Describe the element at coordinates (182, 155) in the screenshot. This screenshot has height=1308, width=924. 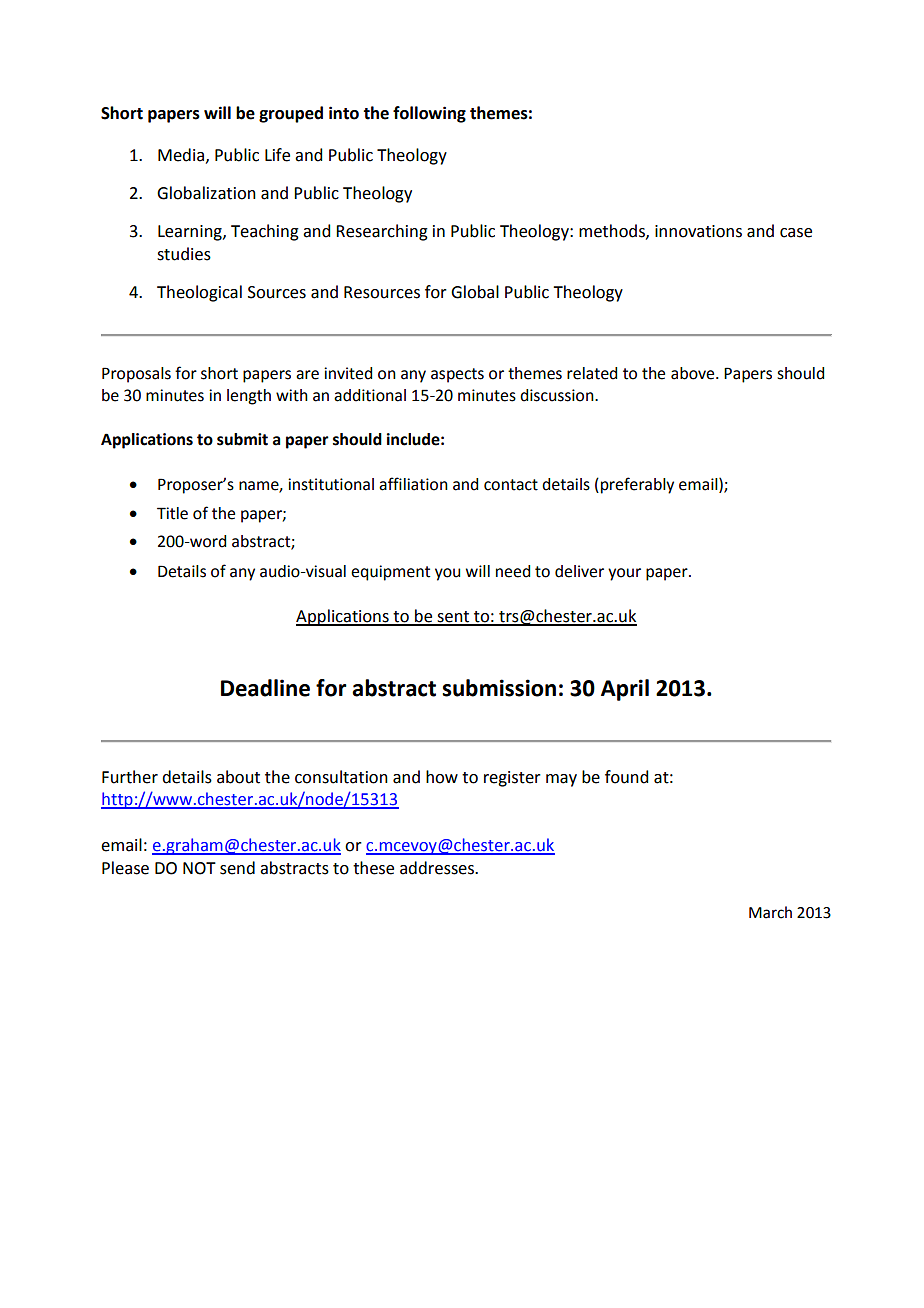
I see `Media` at that location.
